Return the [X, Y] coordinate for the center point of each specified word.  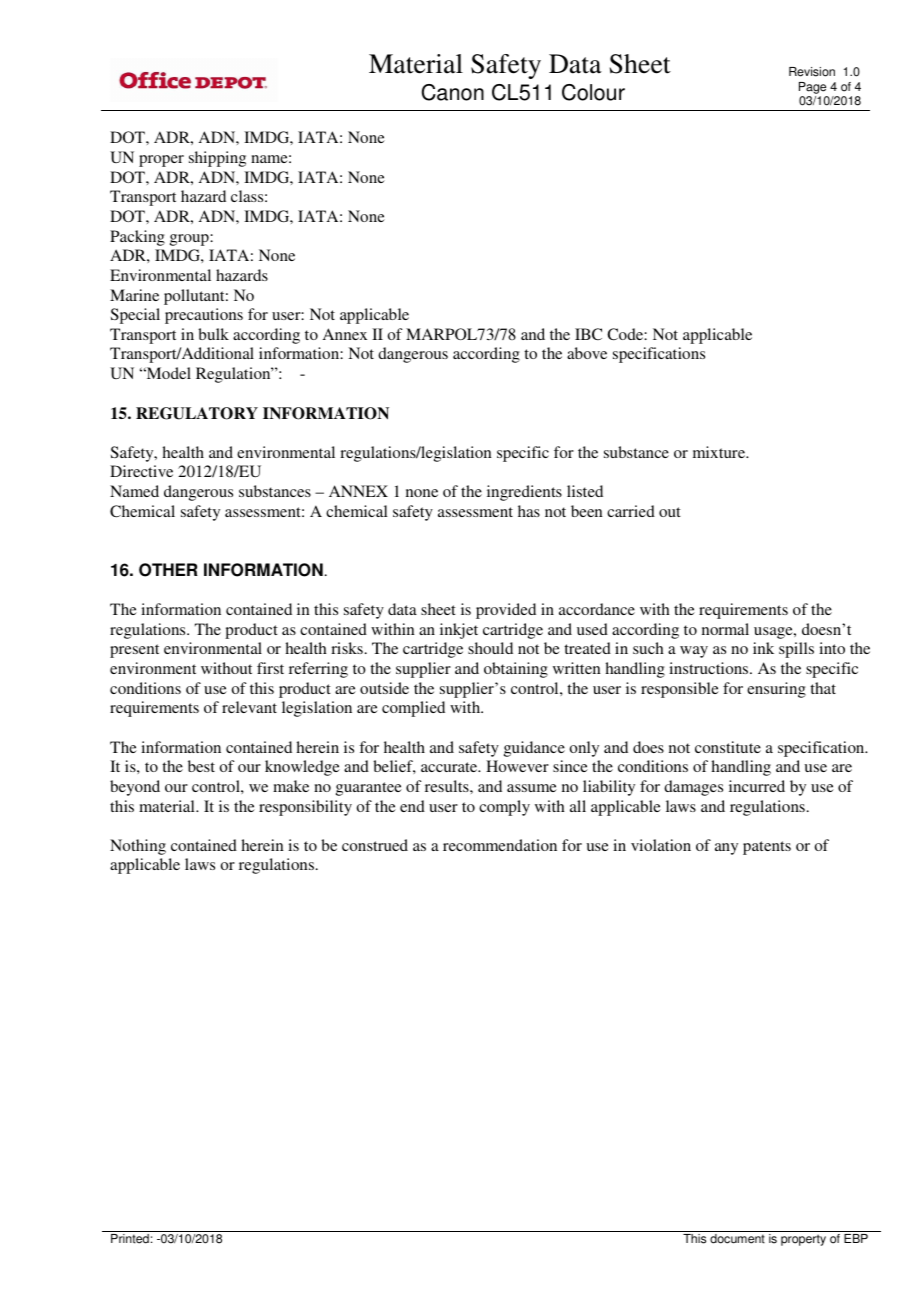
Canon [453, 92]
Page [812, 88]
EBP [856, 1238]
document [737, 1239]
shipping [217, 159]
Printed [130, 1239]
